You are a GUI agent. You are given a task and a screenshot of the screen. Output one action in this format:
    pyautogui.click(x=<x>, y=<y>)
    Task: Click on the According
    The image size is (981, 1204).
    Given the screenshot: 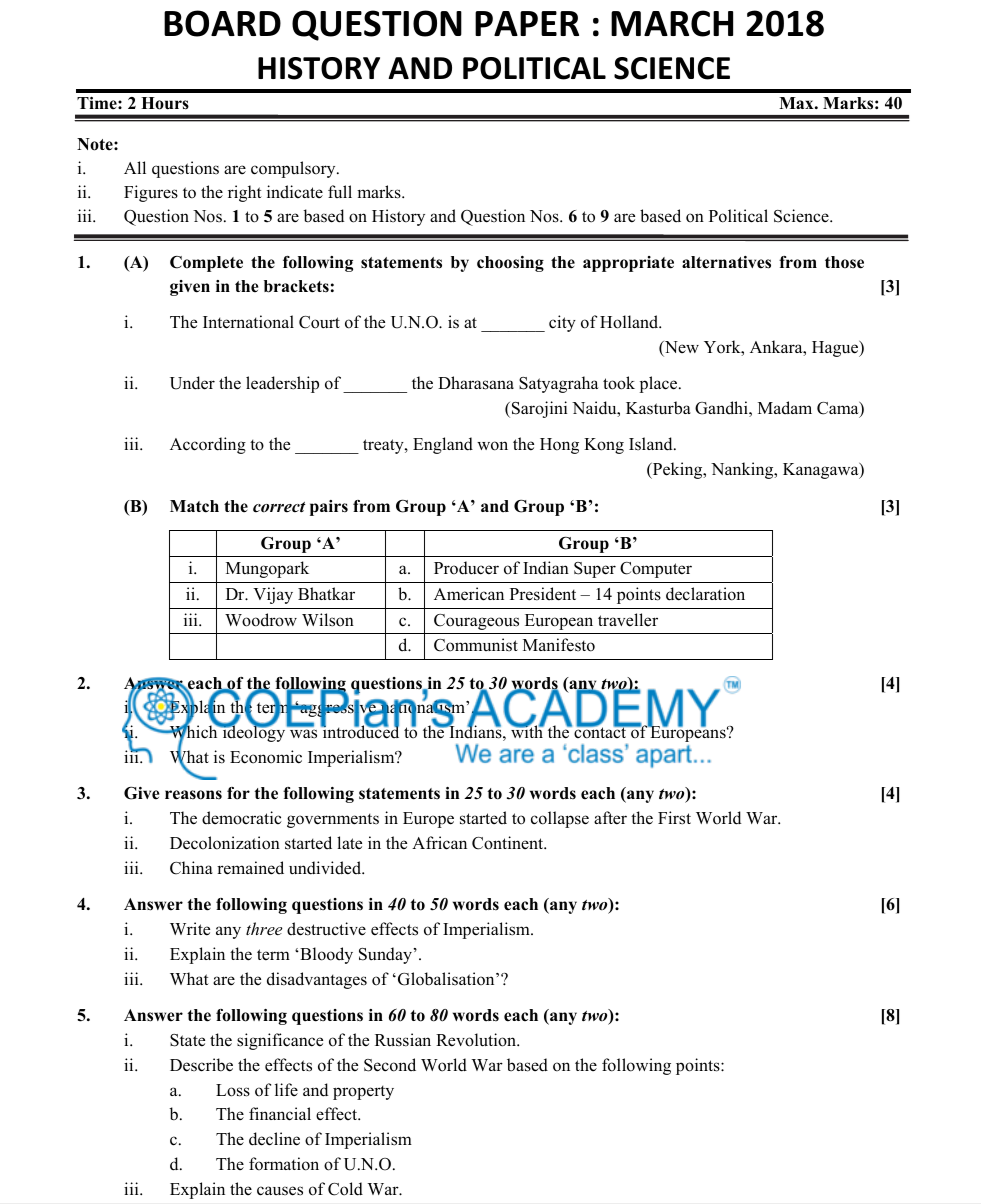 What is the action you would take?
    pyautogui.click(x=208, y=445)
